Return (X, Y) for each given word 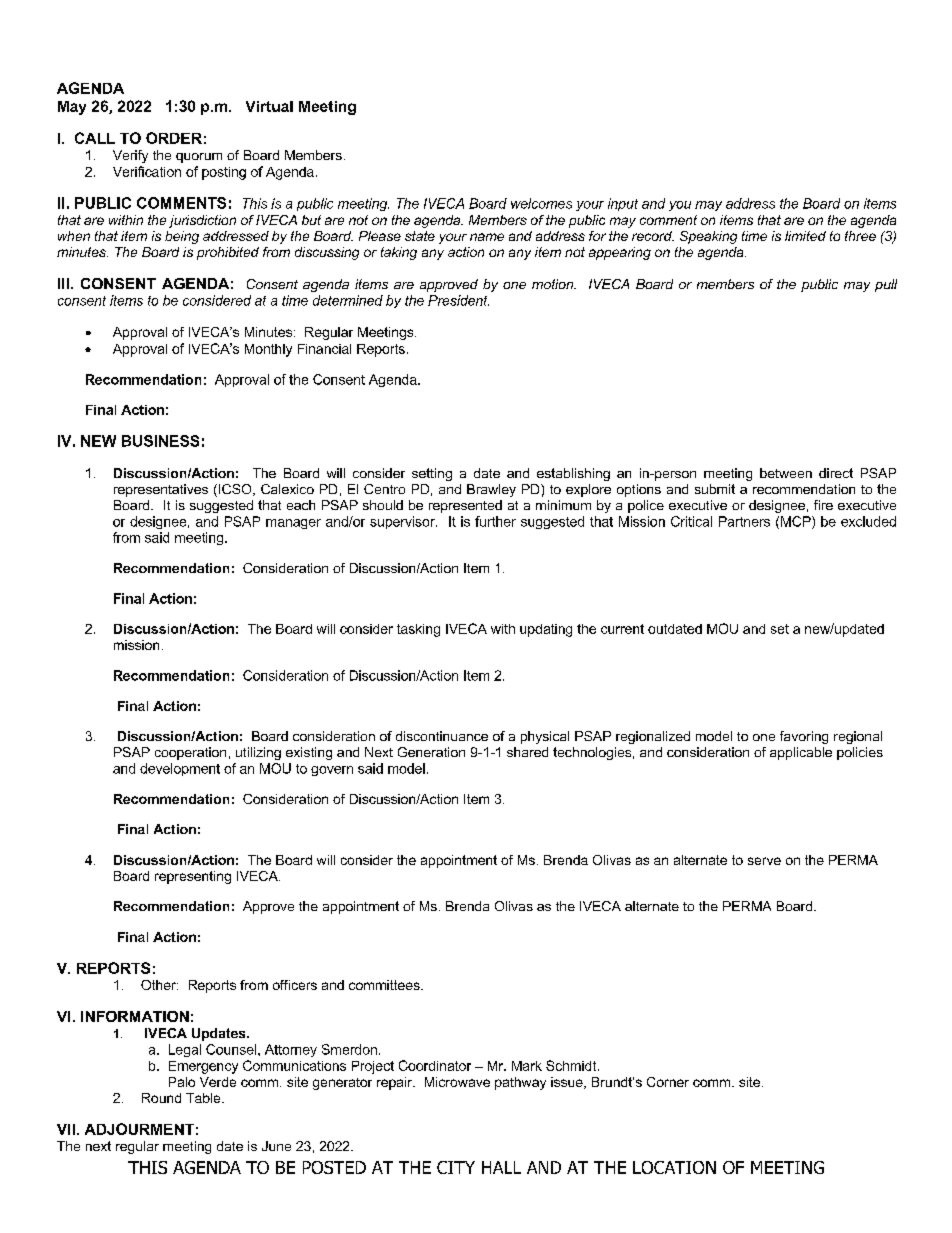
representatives (161, 490)
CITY (456, 1167)
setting (432, 474)
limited (805, 236)
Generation (431, 752)
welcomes (541, 203)
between (786, 473)
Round (161, 1098)
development (180, 769)
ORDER (174, 138)
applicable (801, 753)
